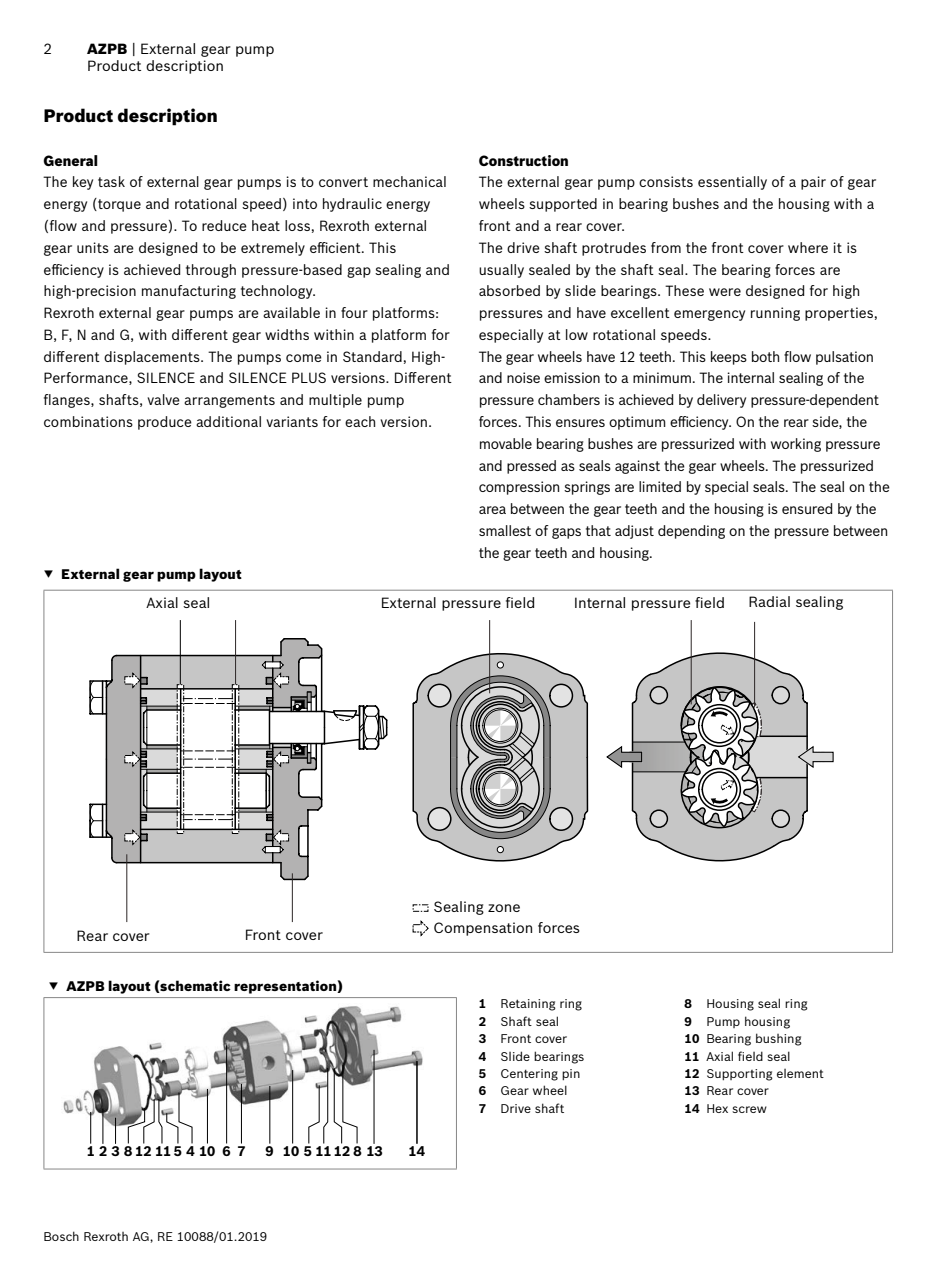 Image resolution: width=952 pixels, height=1270 pixels. Describe the element at coordinates (505, 530) in the screenshot. I see `smallest` at that location.
